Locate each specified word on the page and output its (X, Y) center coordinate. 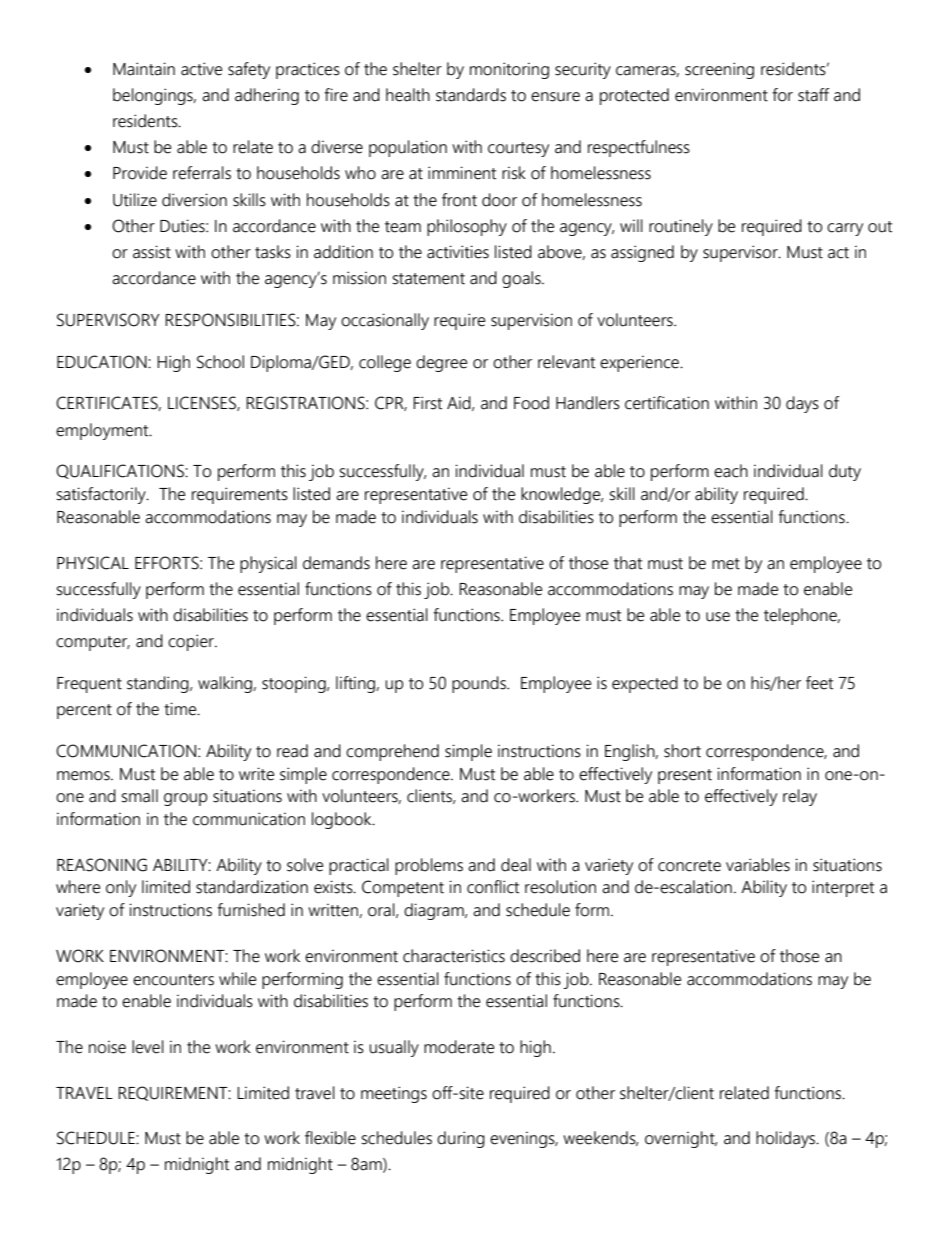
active (201, 69)
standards (471, 95)
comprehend (392, 752)
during (461, 1139)
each (731, 471)
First (427, 403)
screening (719, 70)
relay (800, 797)
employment (103, 431)
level (148, 1047)
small (140, 796)
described (545, 956)
